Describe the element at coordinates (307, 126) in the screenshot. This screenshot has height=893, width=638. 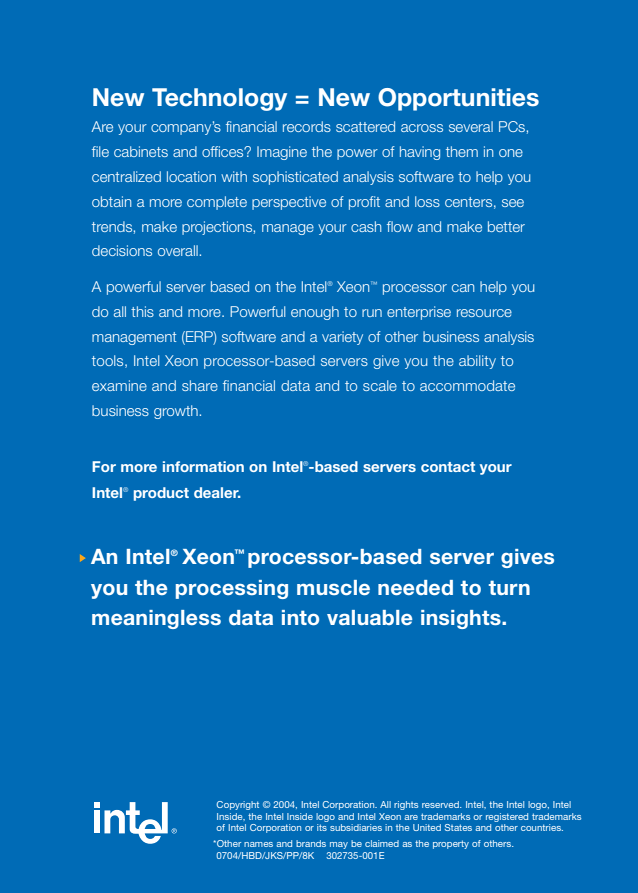
I see `records` at that location.
